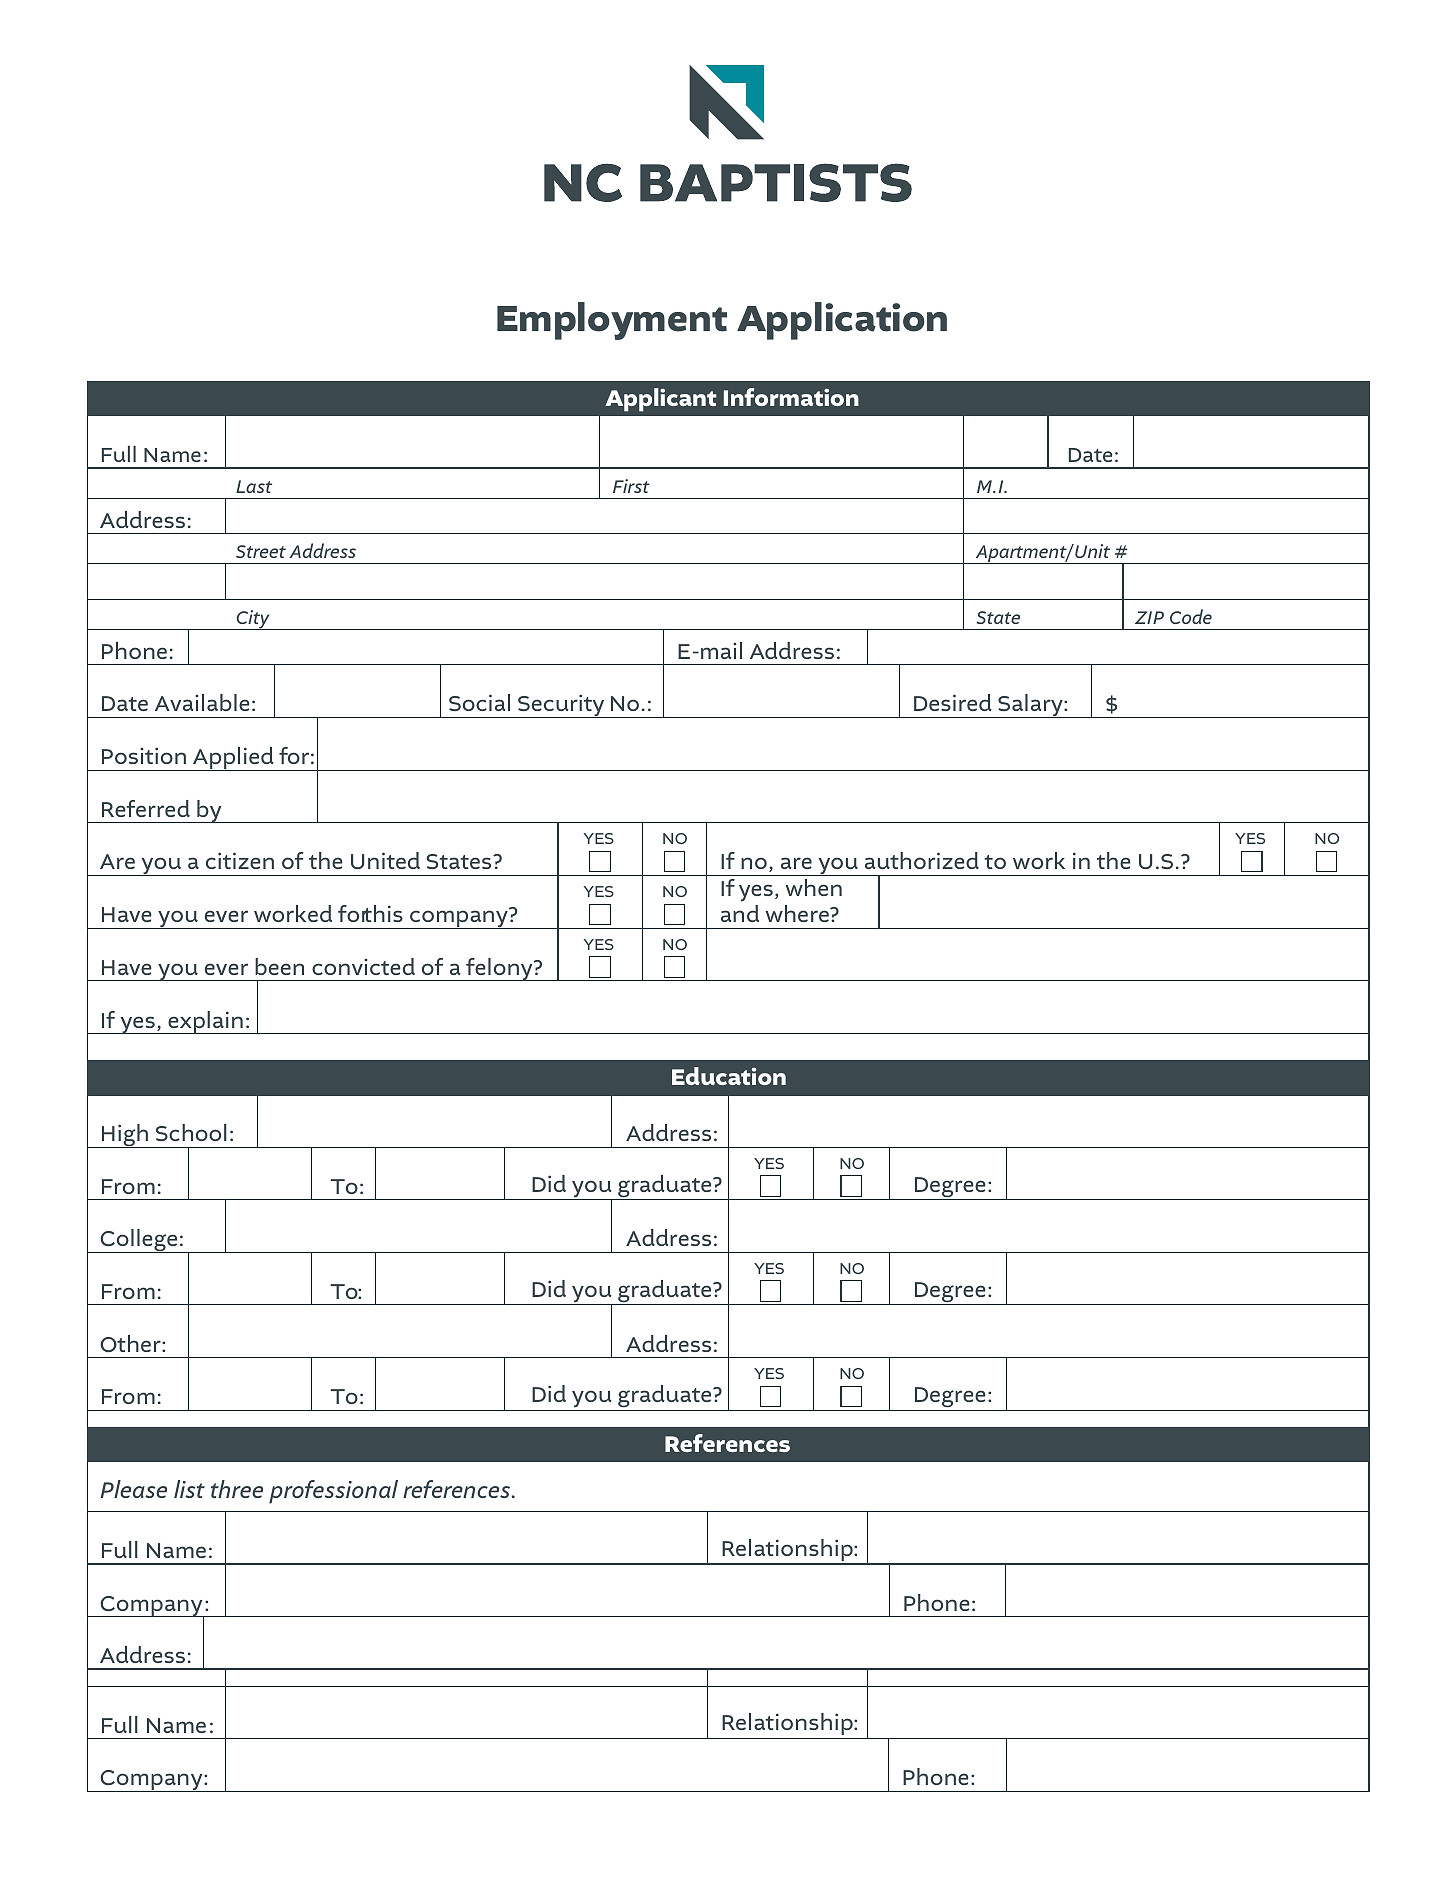 The image size is (1455, 1883). What do you see at coordinates (240, 860) in the screenshot?
I see `citizen` at bounding box center [240, 860].
